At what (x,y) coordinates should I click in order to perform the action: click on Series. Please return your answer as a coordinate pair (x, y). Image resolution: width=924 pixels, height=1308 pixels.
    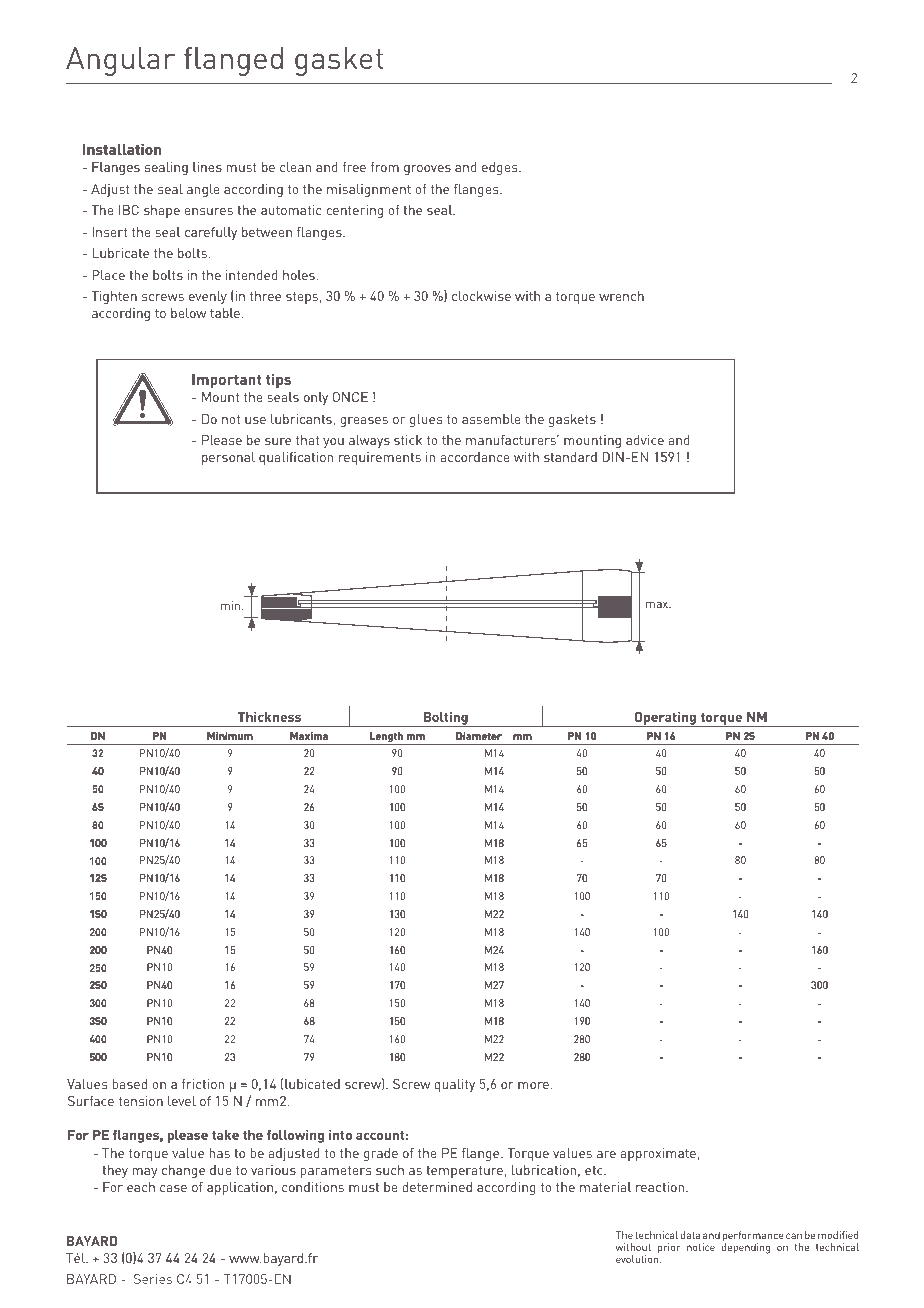
    Looking at the image, I should click on (153, 1279).
